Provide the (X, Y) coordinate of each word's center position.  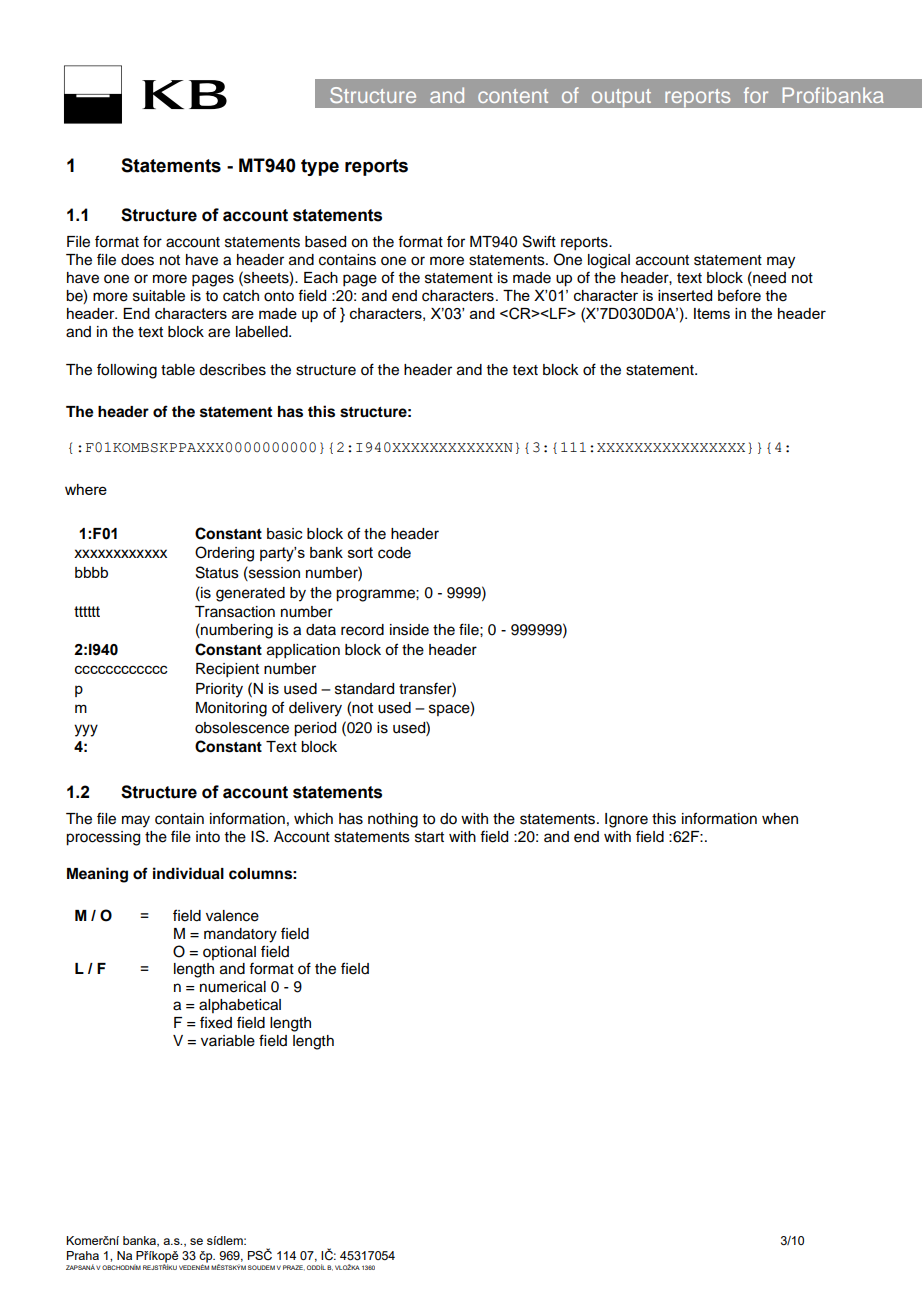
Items (712, 313)
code (394, 553)
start (429, 837)
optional (229, 953)
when (780, 819)
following (127, 371)
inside (409, 630)
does (137, 260)
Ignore (626, 820)
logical (609, 261)
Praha (83, 1255)
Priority (219, 690)
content (513, 96)
